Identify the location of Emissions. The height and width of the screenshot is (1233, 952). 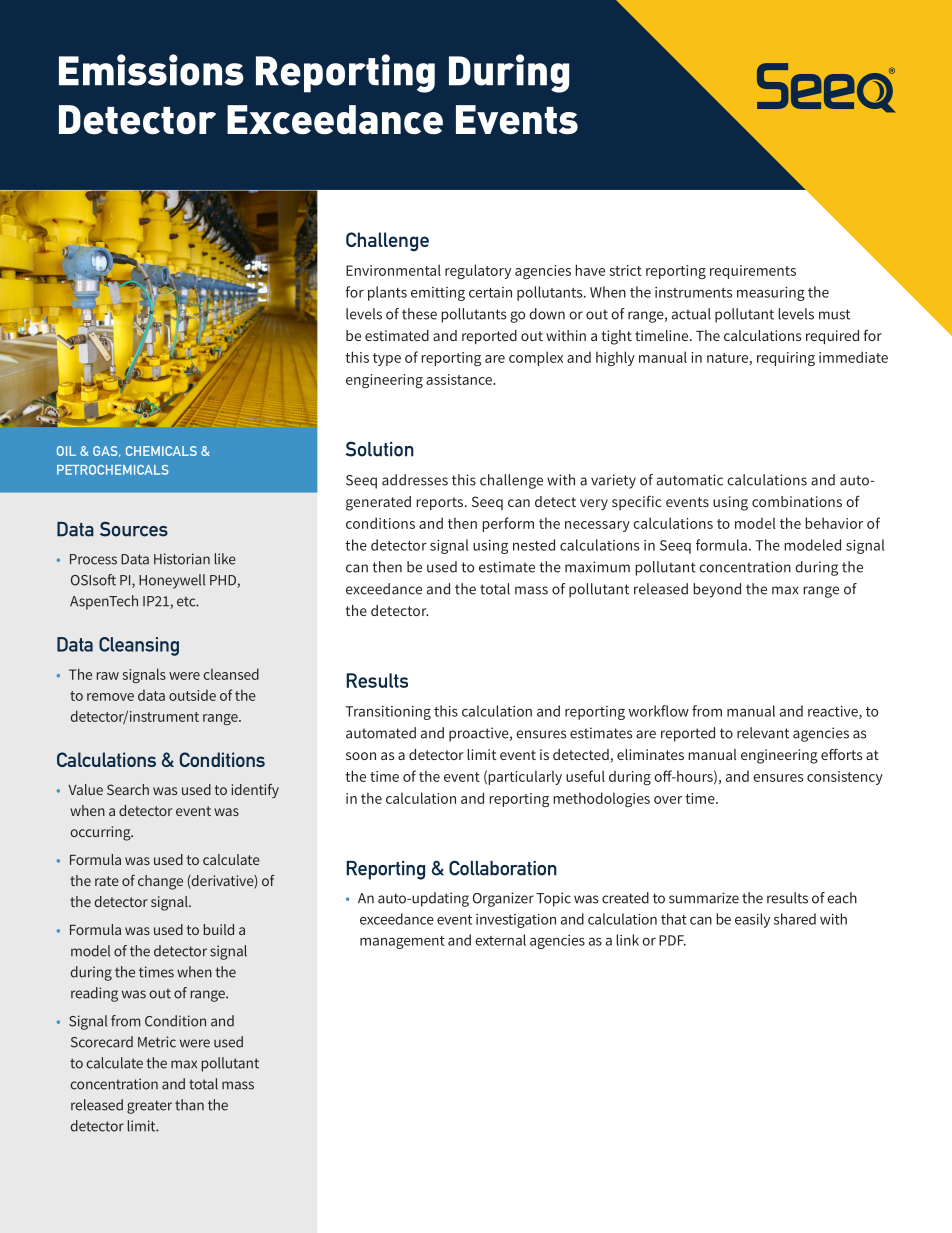
(151, 70).
